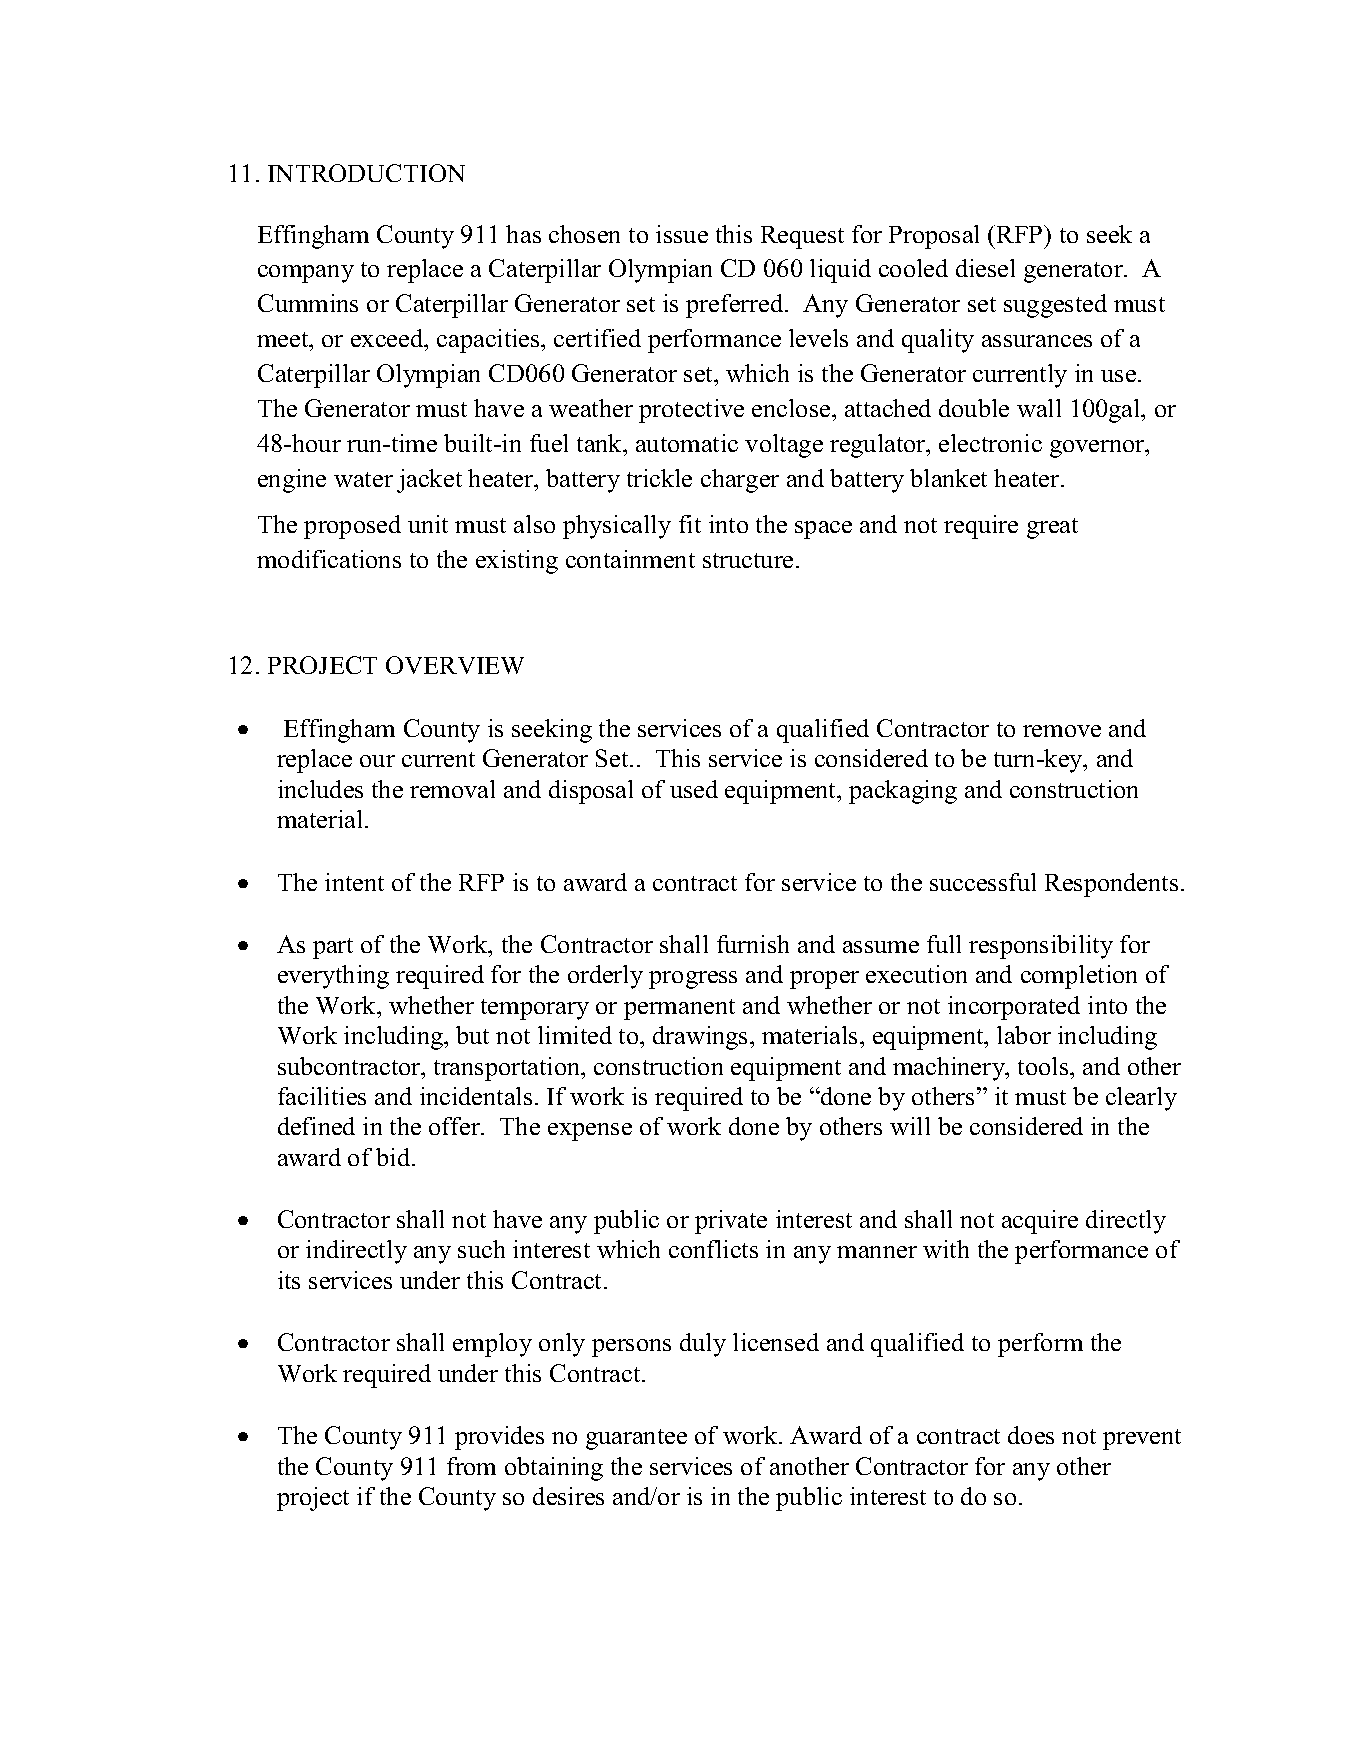 This screenshot has height=1742, width=1346. I want to click on drawings, so click(702, 1038).
